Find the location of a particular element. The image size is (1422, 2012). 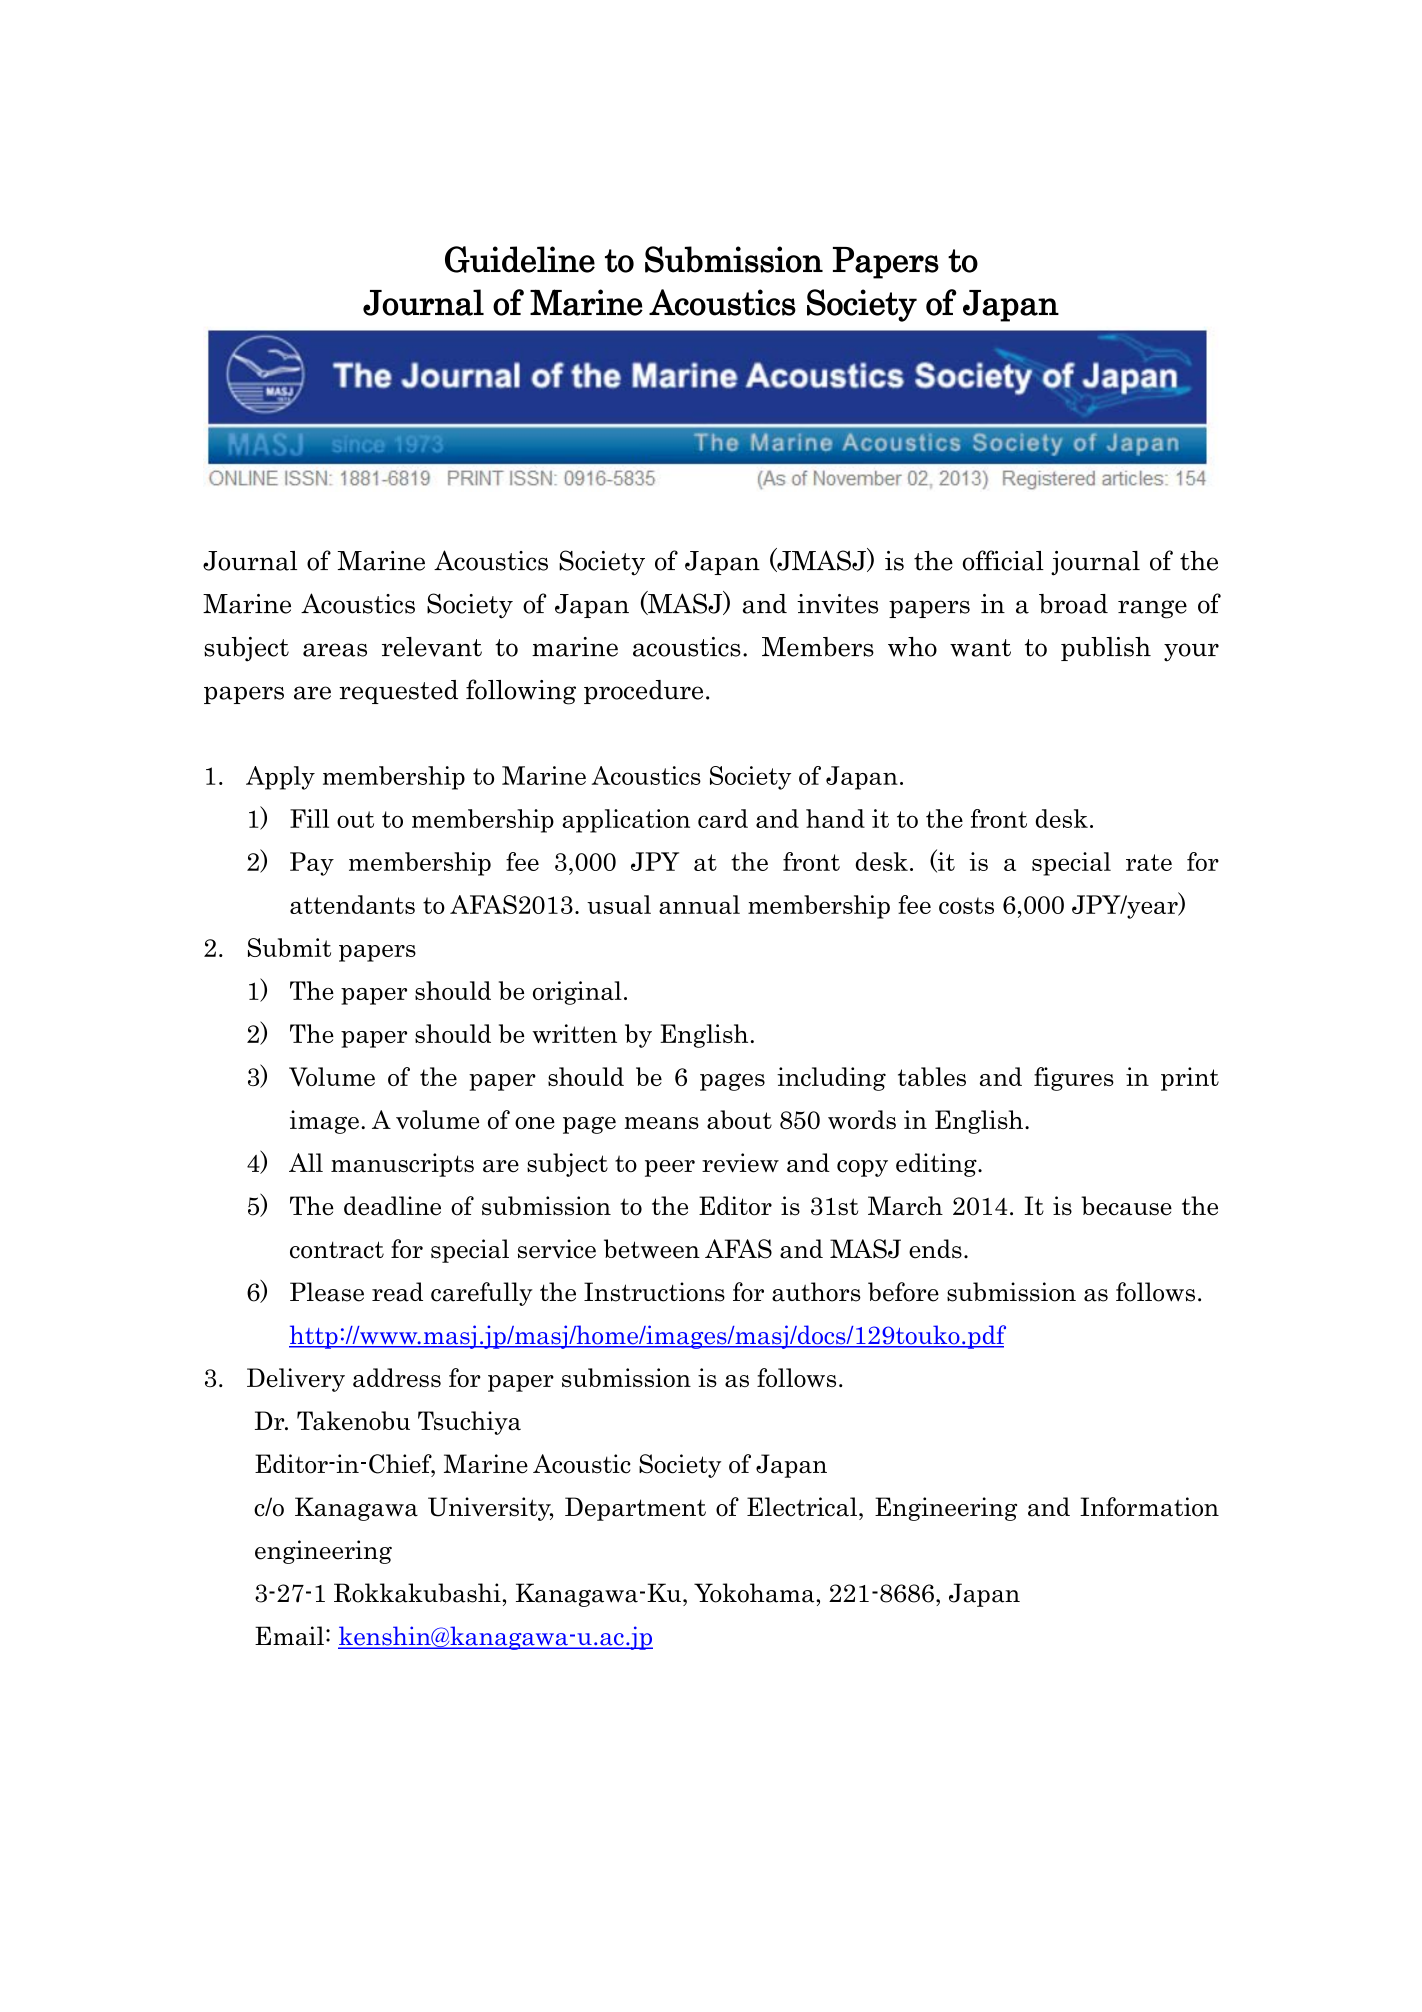

rate is located at coordinates (1149, 862).
